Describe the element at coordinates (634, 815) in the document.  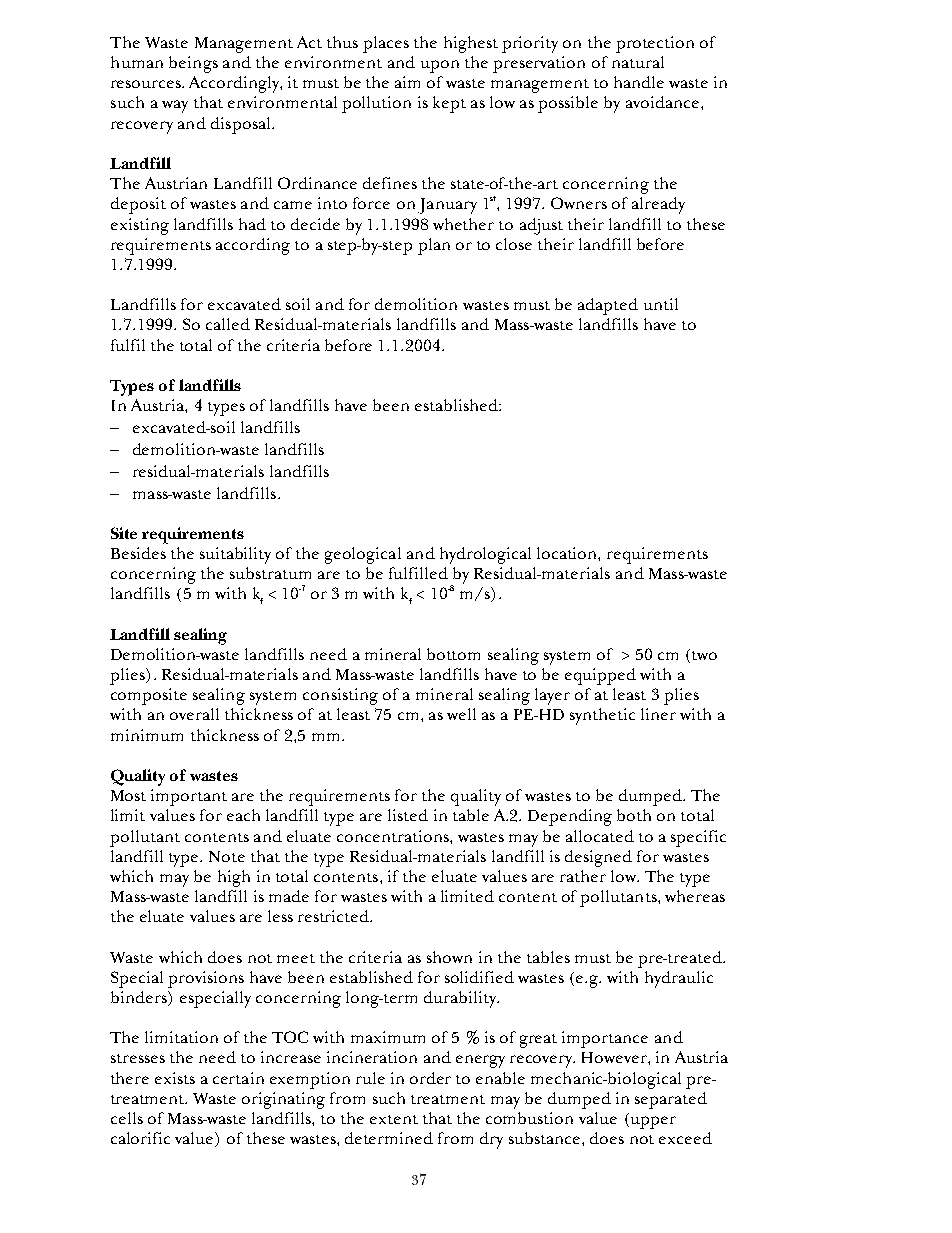
I see `both` at that location.
